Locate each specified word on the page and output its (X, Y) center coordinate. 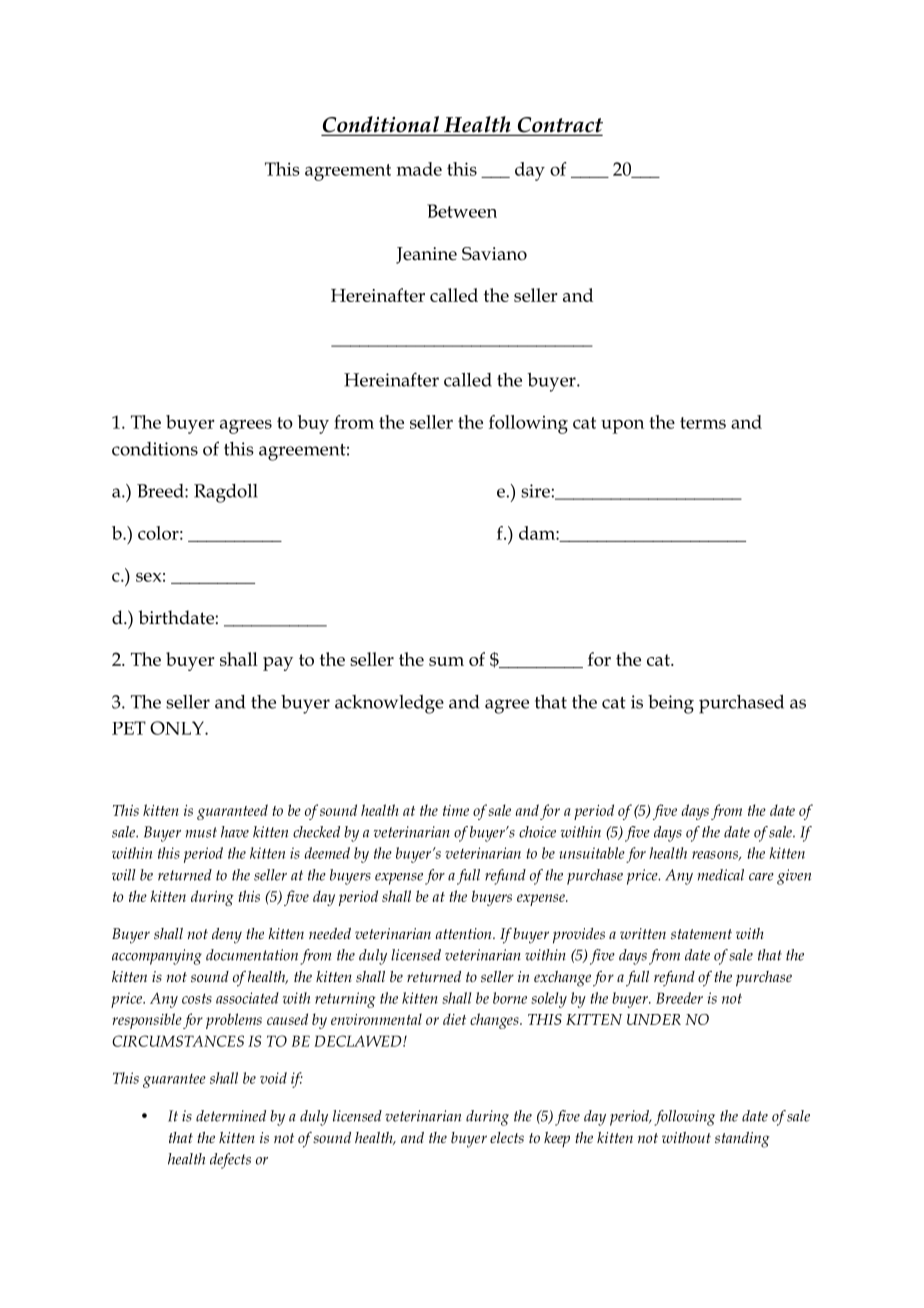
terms (703, 423)
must (201, 832)
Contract (559, 126)
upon (622, 426)
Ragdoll (226, 493)
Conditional (381, 125)
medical (720, 875)
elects (507, 1137)
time (456, 810)
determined (231, 1116)
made (419, 169)
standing (742, 1140)
